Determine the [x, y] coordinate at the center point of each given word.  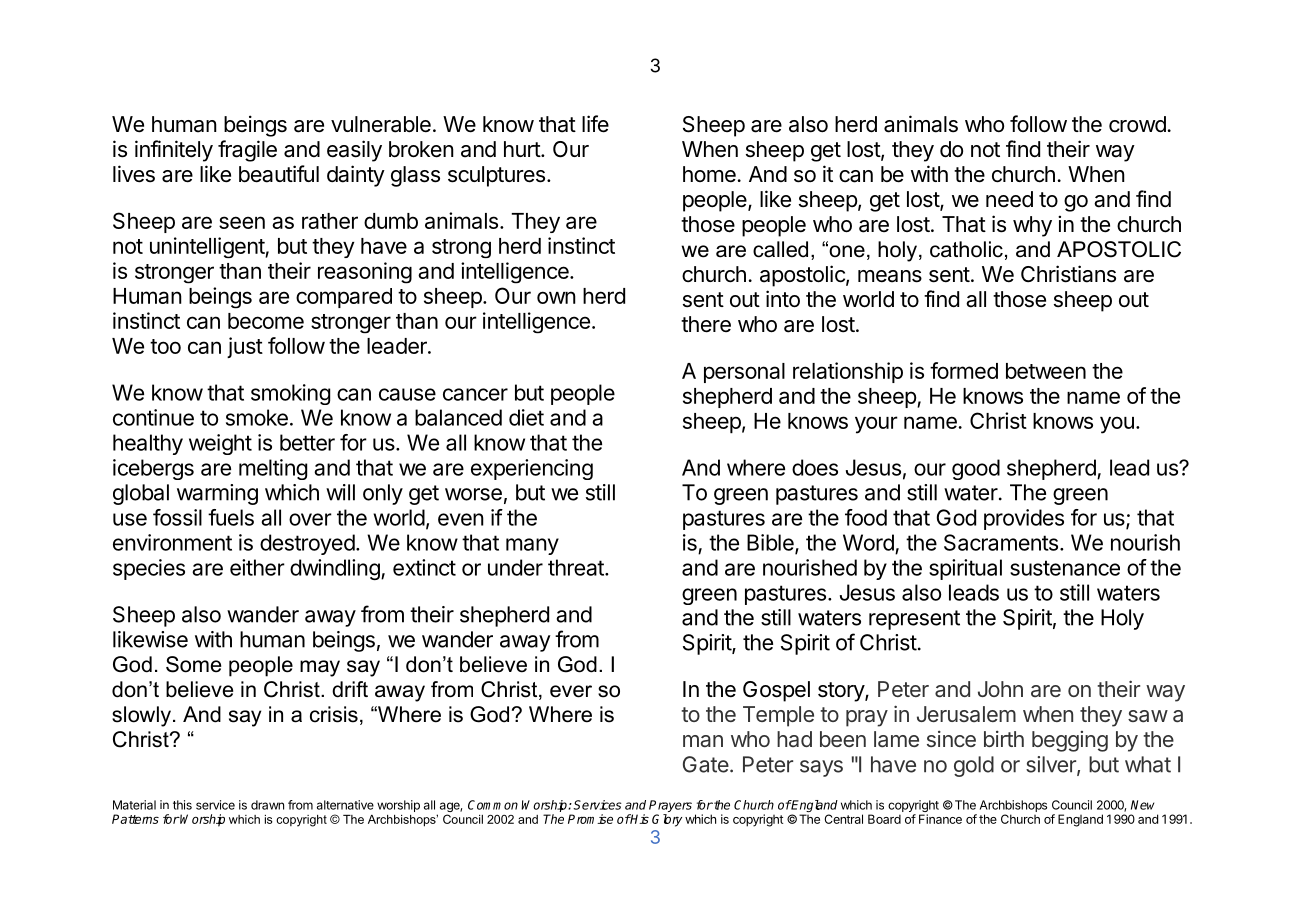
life [595, 124]
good [976, 469]
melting [273, 469]
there [706, 324]
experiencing [532, 469]
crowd [1137, 124]
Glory [667, 820]
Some [193, 664]
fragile [247, 151]
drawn [267, 805]
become [266, 321]
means [890, 276]
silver [1052, 765]
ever [571, 691]
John [1000, 689]
